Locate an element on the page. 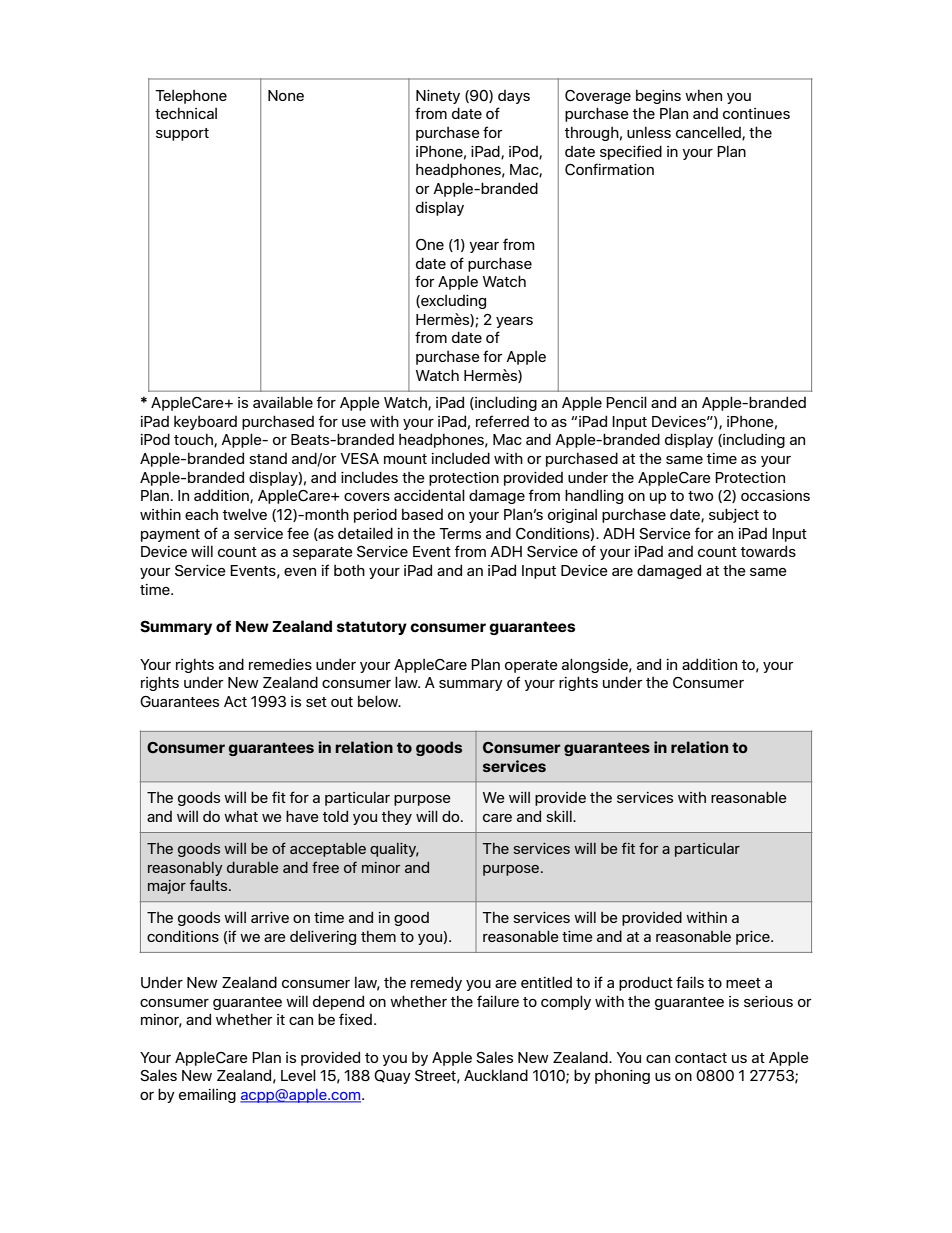 This page has width=952, height=1233. price is located at coordinates (754, 938).
